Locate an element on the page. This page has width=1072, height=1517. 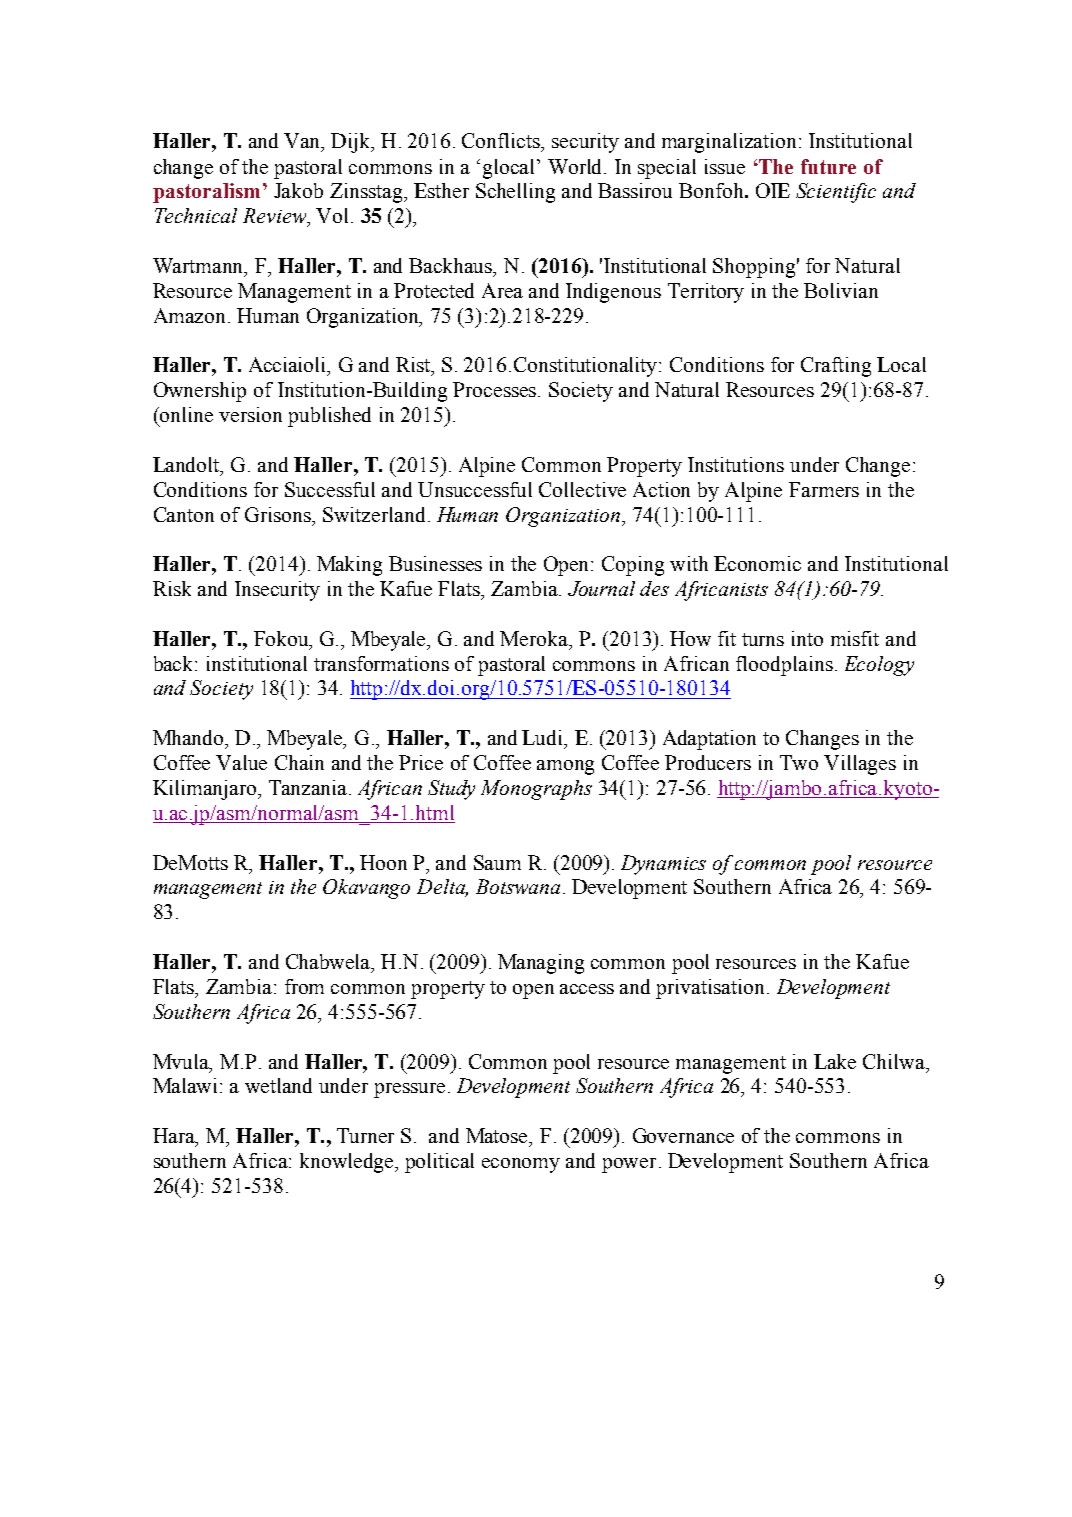
Crafting is located at coordinates (836, 367).
